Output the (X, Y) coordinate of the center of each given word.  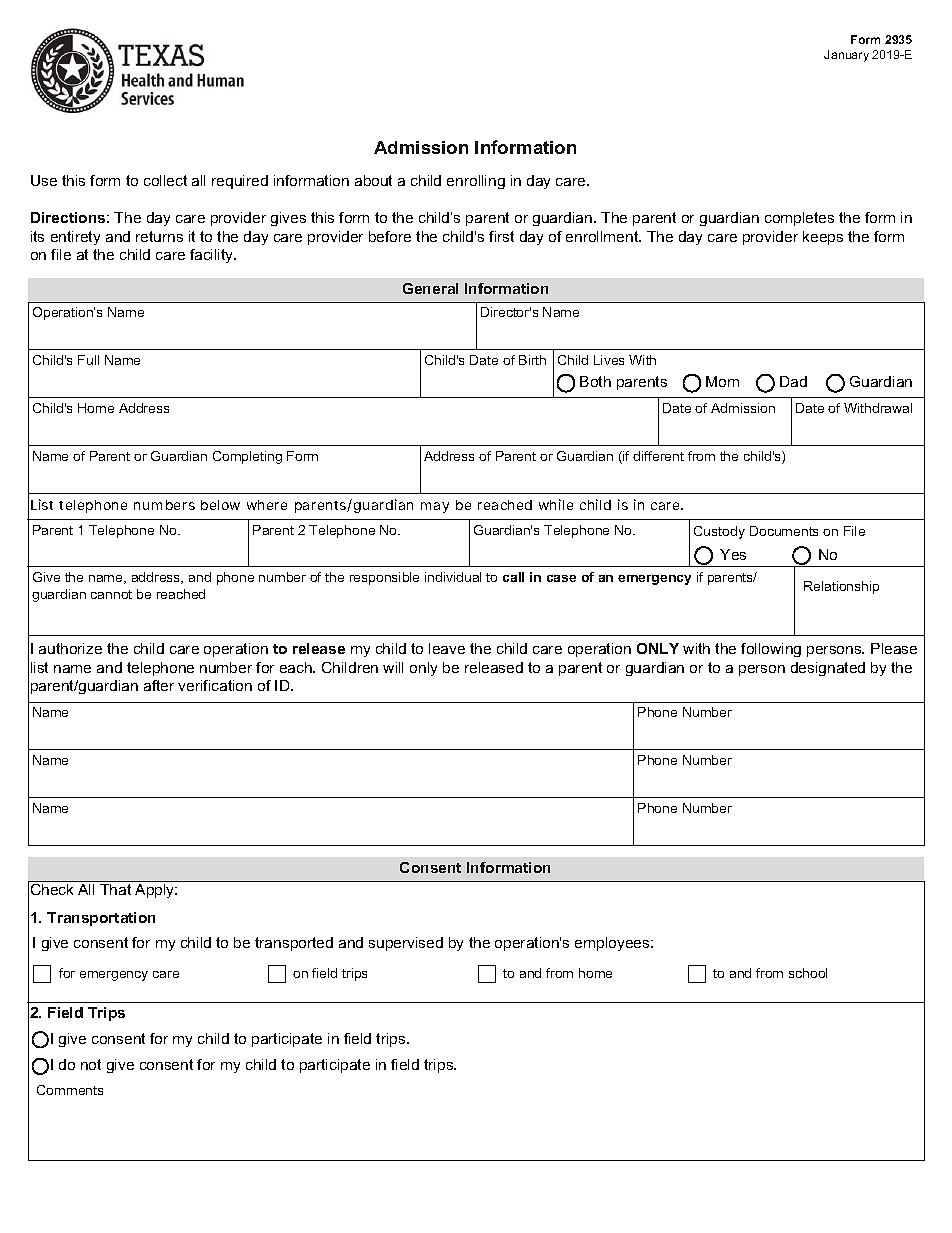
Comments (70, 1090)
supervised (406, 944)
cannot (111, 594)
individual (453, 577)
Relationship (841, 587)
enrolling (476, 182)
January (846, 56)
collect (165, 180)
